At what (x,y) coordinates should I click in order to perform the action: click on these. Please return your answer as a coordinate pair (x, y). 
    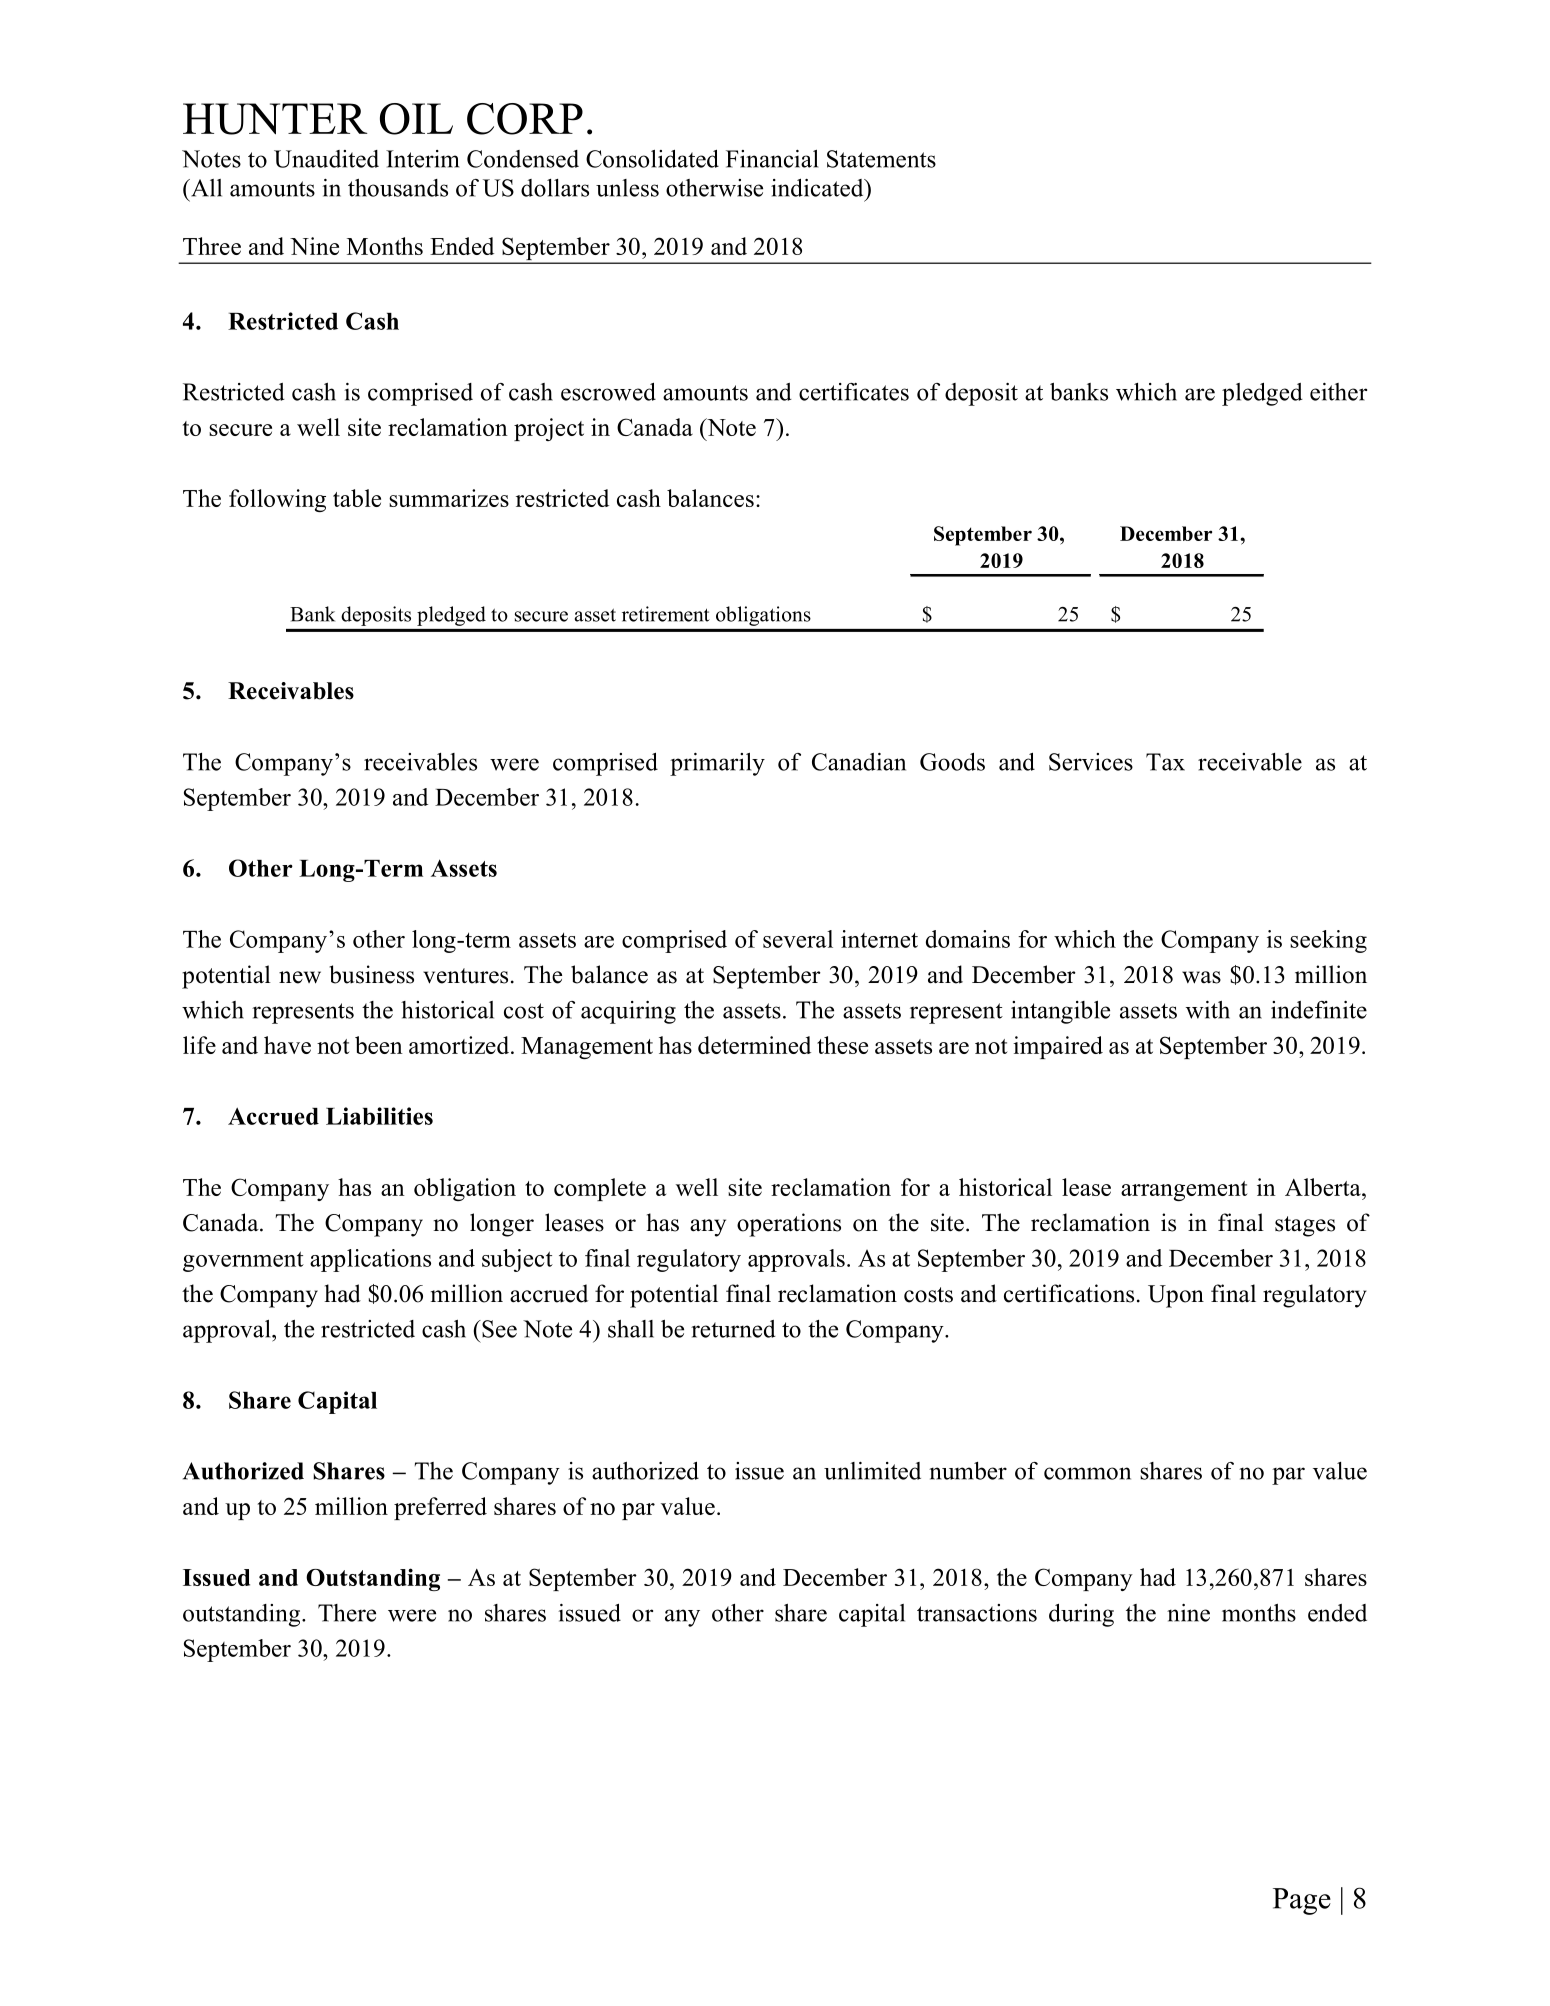
    Looking at the image, I should click on (842, 1045).
